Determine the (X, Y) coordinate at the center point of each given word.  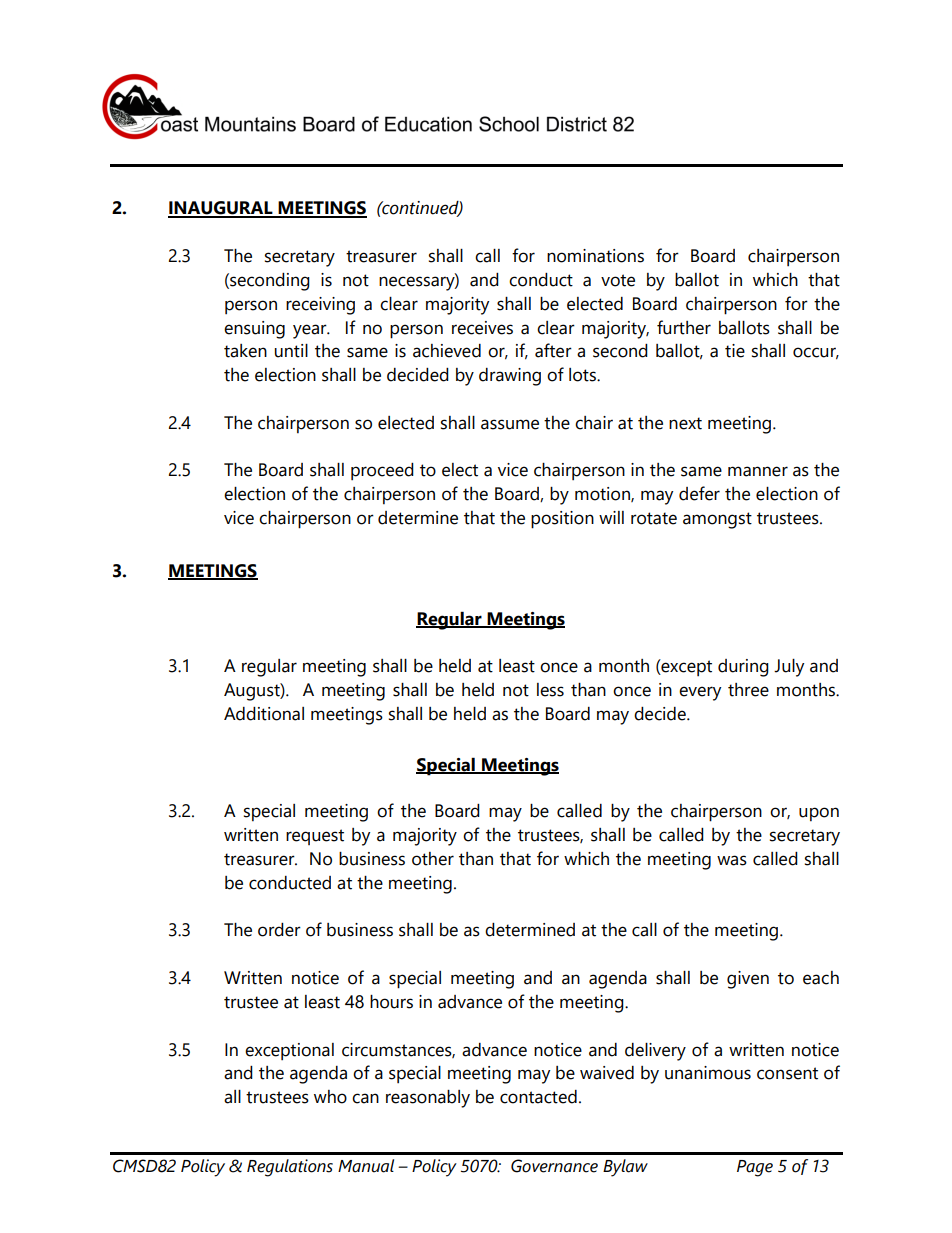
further (684, 327)
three (748, 690)
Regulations (290, 1168)
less (550, 690)
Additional (264, 714)
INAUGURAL (221, 209)
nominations (595, 256)
